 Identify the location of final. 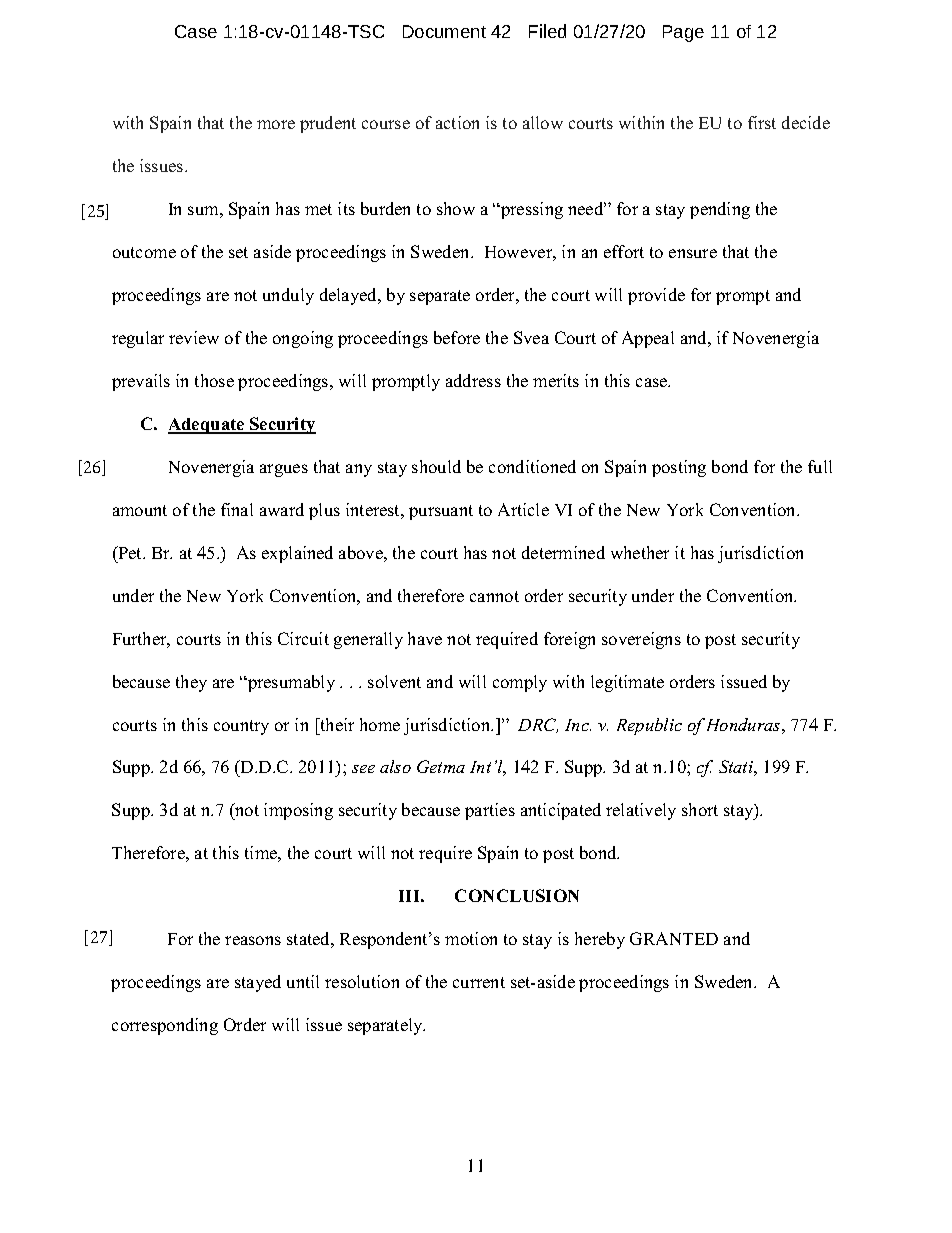
(237, 509).
